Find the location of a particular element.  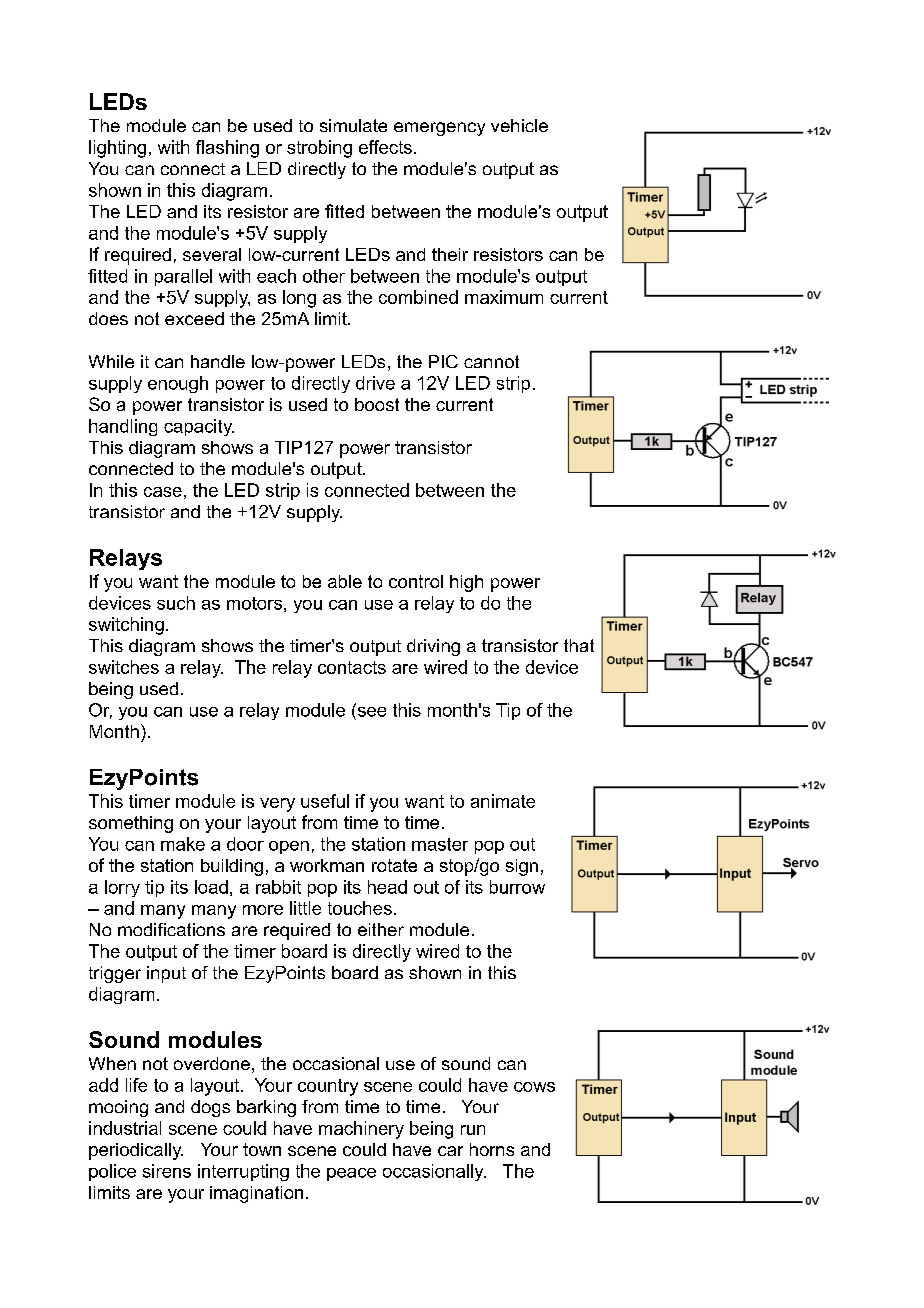

peace is located at coordinates (351, 1174).
